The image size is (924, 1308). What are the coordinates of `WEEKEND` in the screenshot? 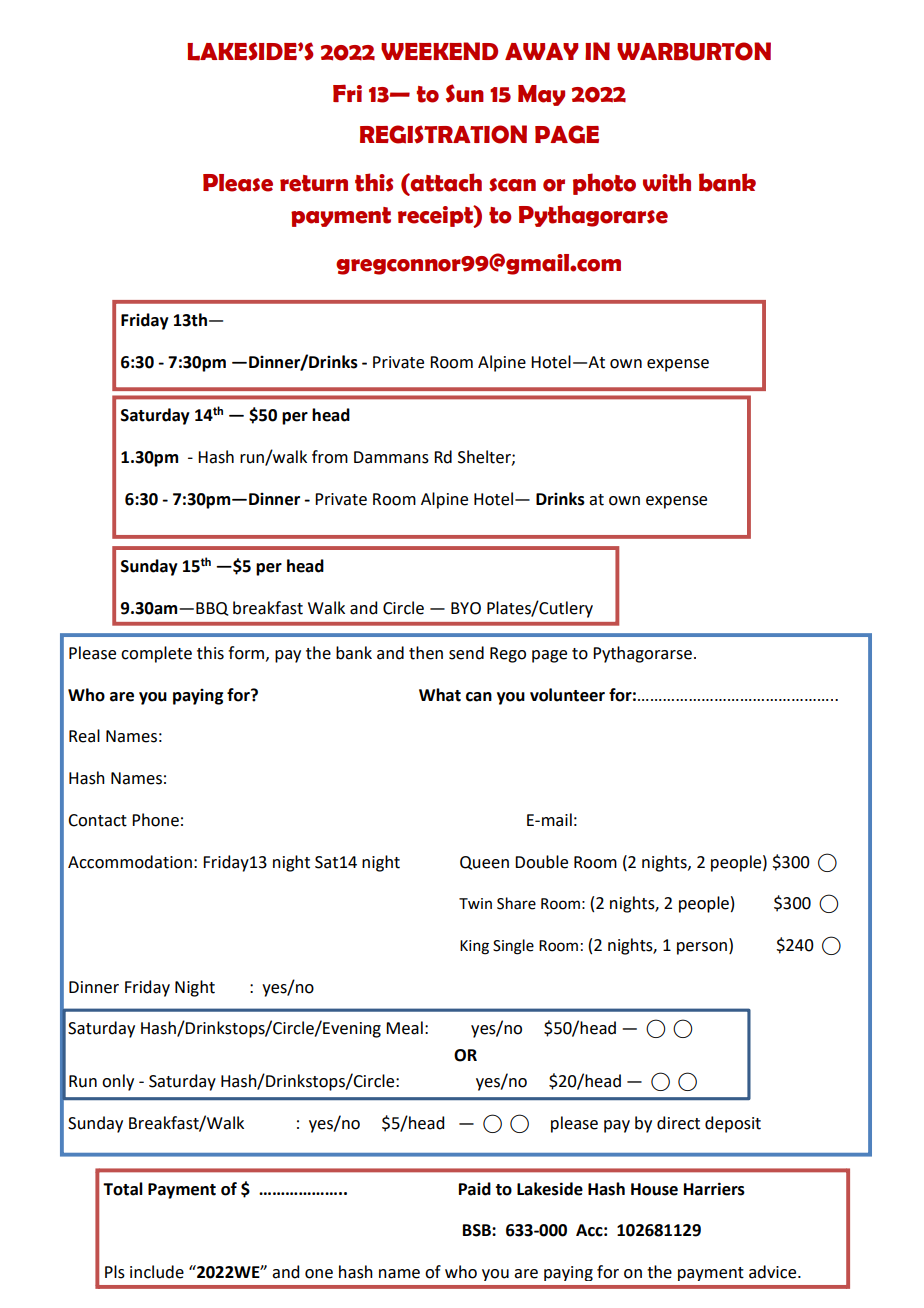 It's located at (439, 51).
